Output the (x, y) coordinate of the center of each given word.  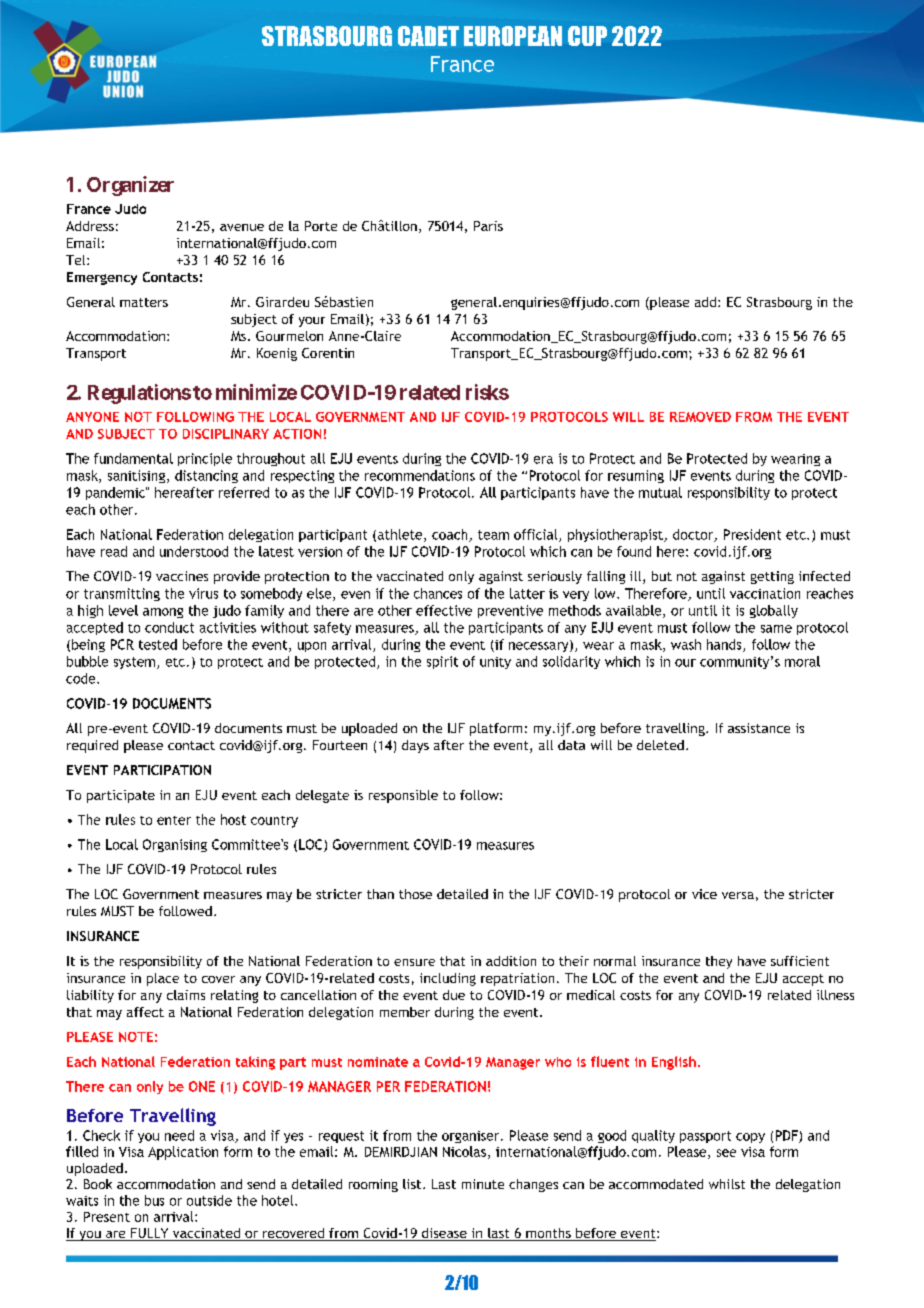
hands (725, 645)
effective (444, 610)
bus (154, 1200)
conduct (169, 627)
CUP (587, 36)
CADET (428, 36)
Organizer (130, 186)
